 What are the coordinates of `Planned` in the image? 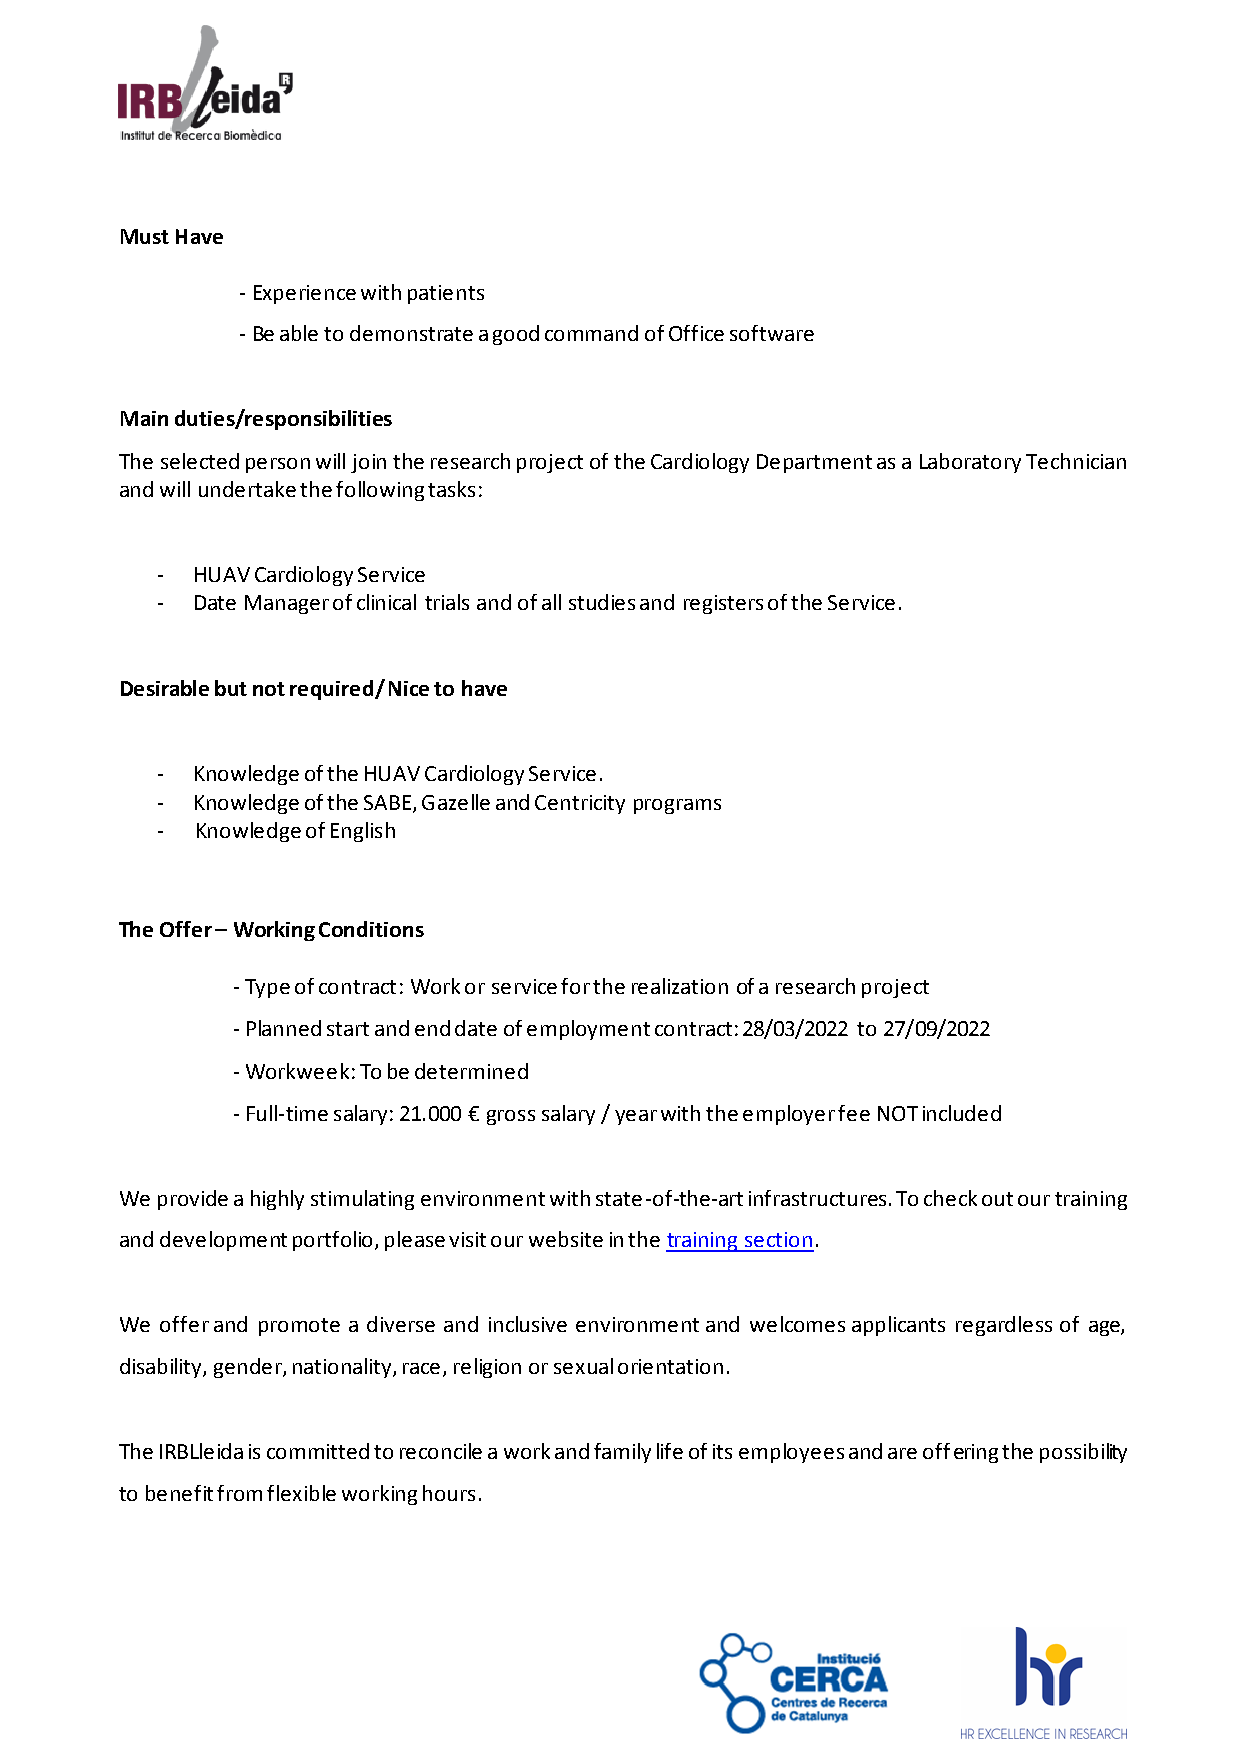 It's located at (284, 1028).
